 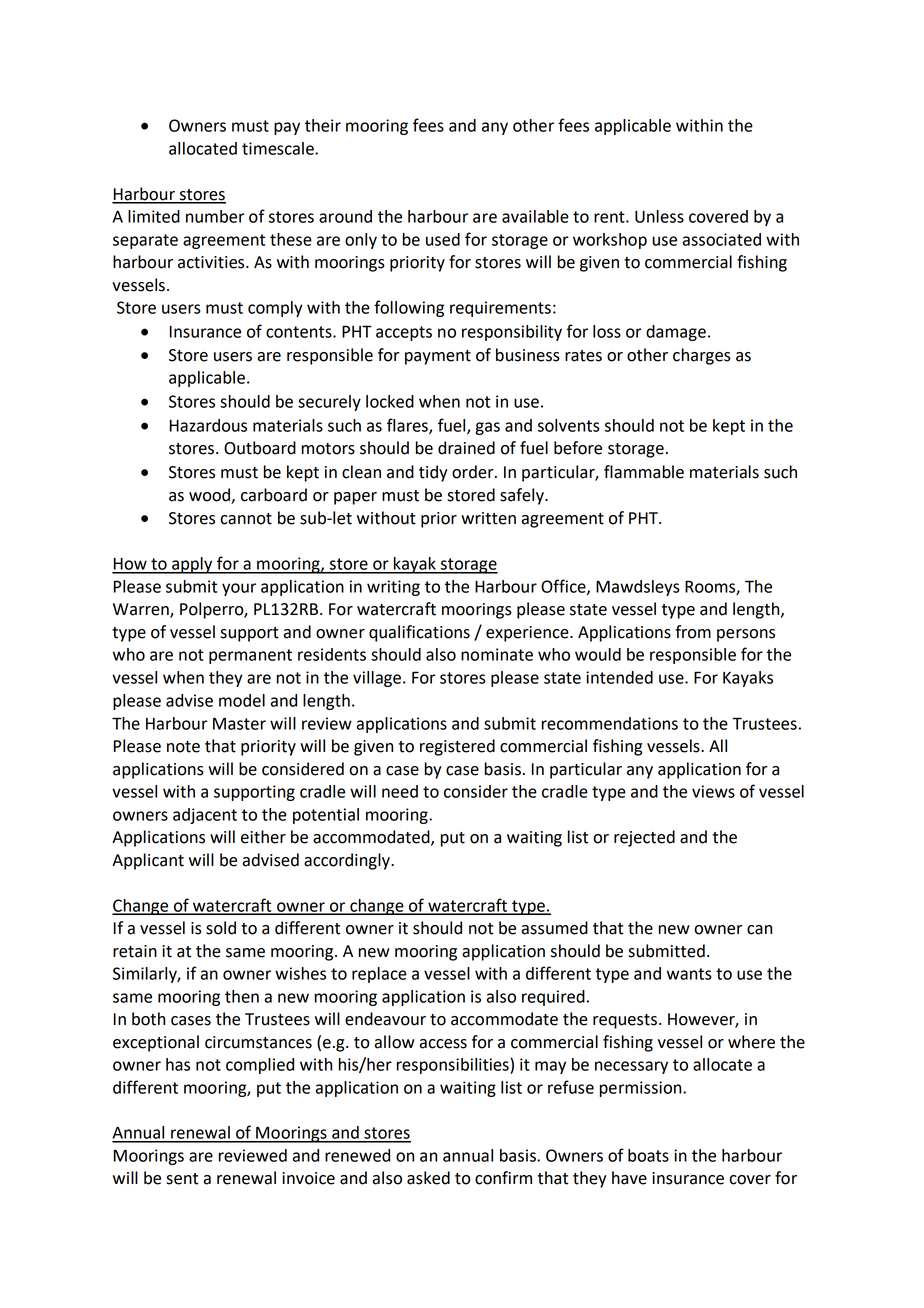 What do you see at coordinates (433, 473) in the screenshot?
I see `tidy` at bounding box center [433, 473].
